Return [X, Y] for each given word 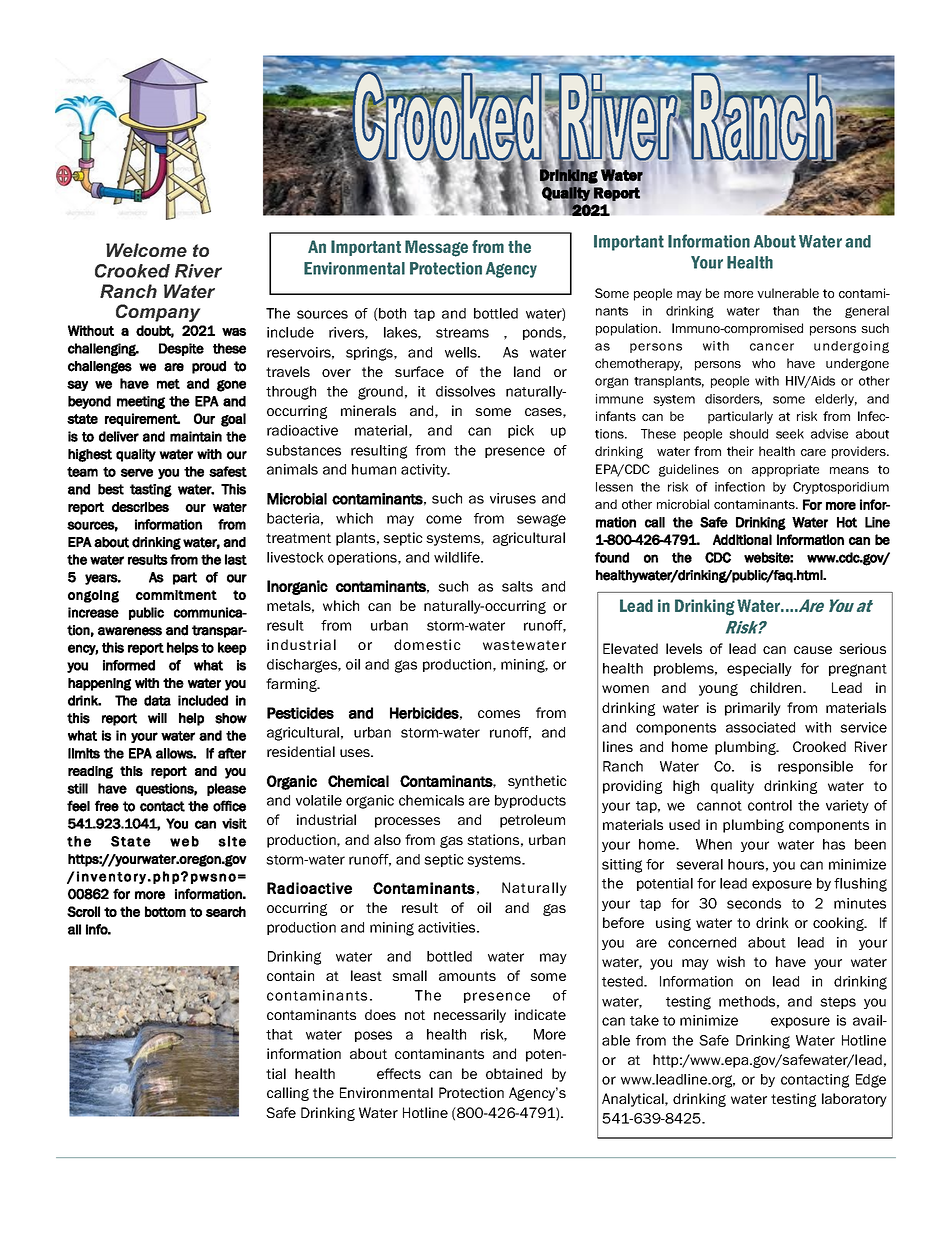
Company [158, 313]
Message [436, 248]
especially [759, 669]
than [786, 311]
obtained [514, 1073]
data [157, 700]
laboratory [854, 1100]
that [279, 1034]
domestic [427, 644]
